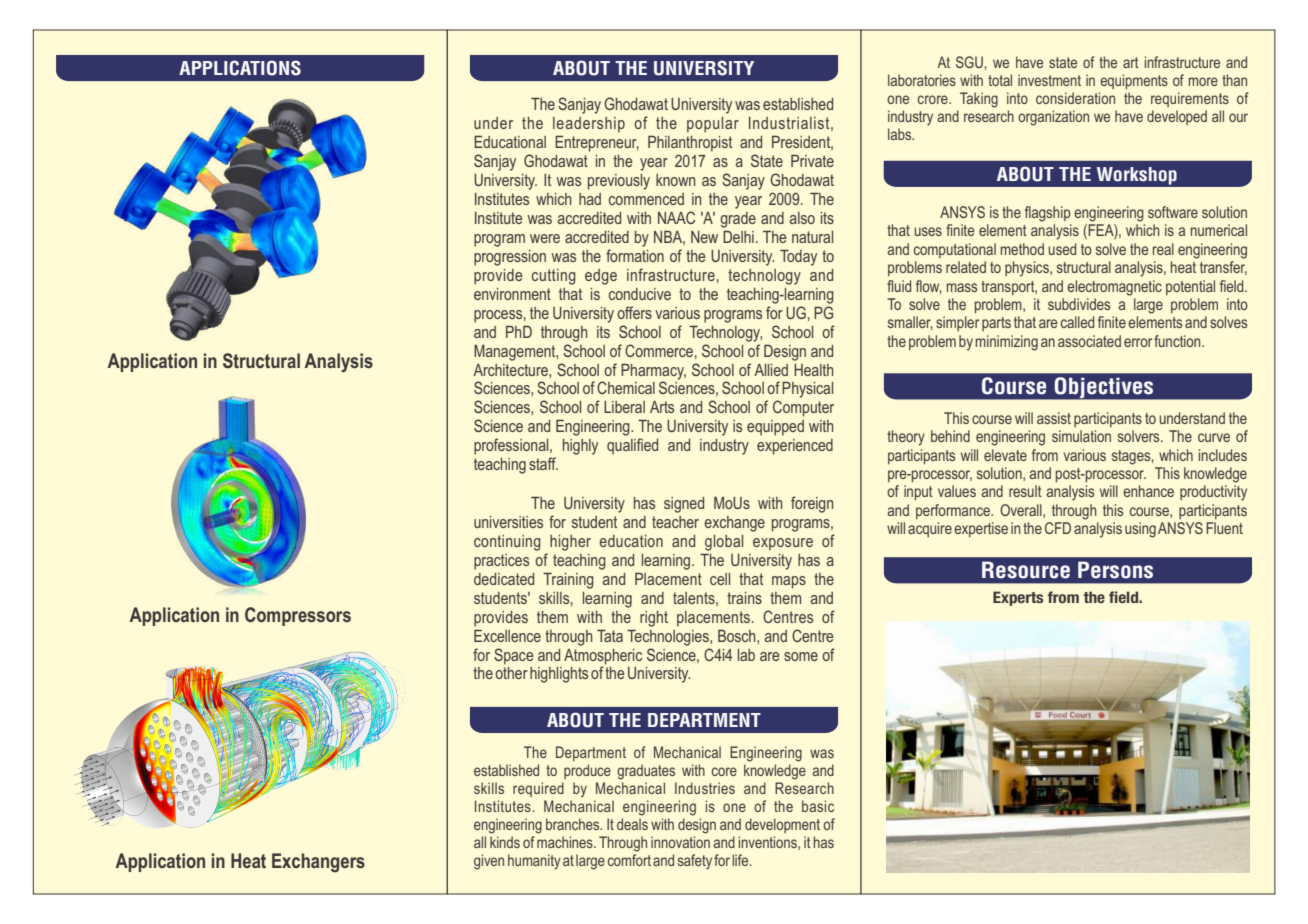  What do you see at coordinates (1115, 570) in the screenshot?
I see `Persons` at bounding box center [1115, 570].
